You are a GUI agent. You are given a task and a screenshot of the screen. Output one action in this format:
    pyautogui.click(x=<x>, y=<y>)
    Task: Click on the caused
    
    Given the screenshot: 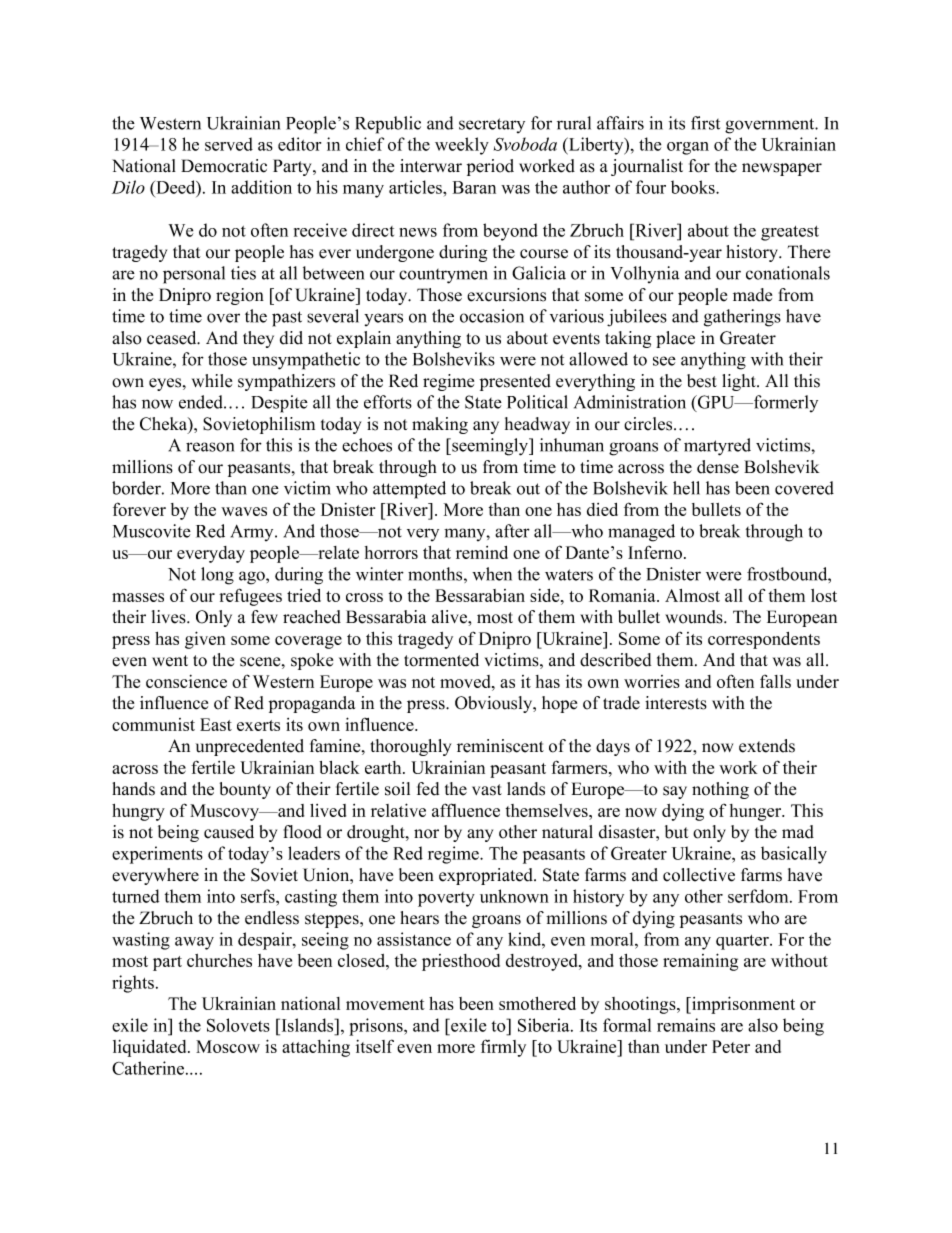 What is the action you would take?
    pyautogui.click(x=229, y=832)
